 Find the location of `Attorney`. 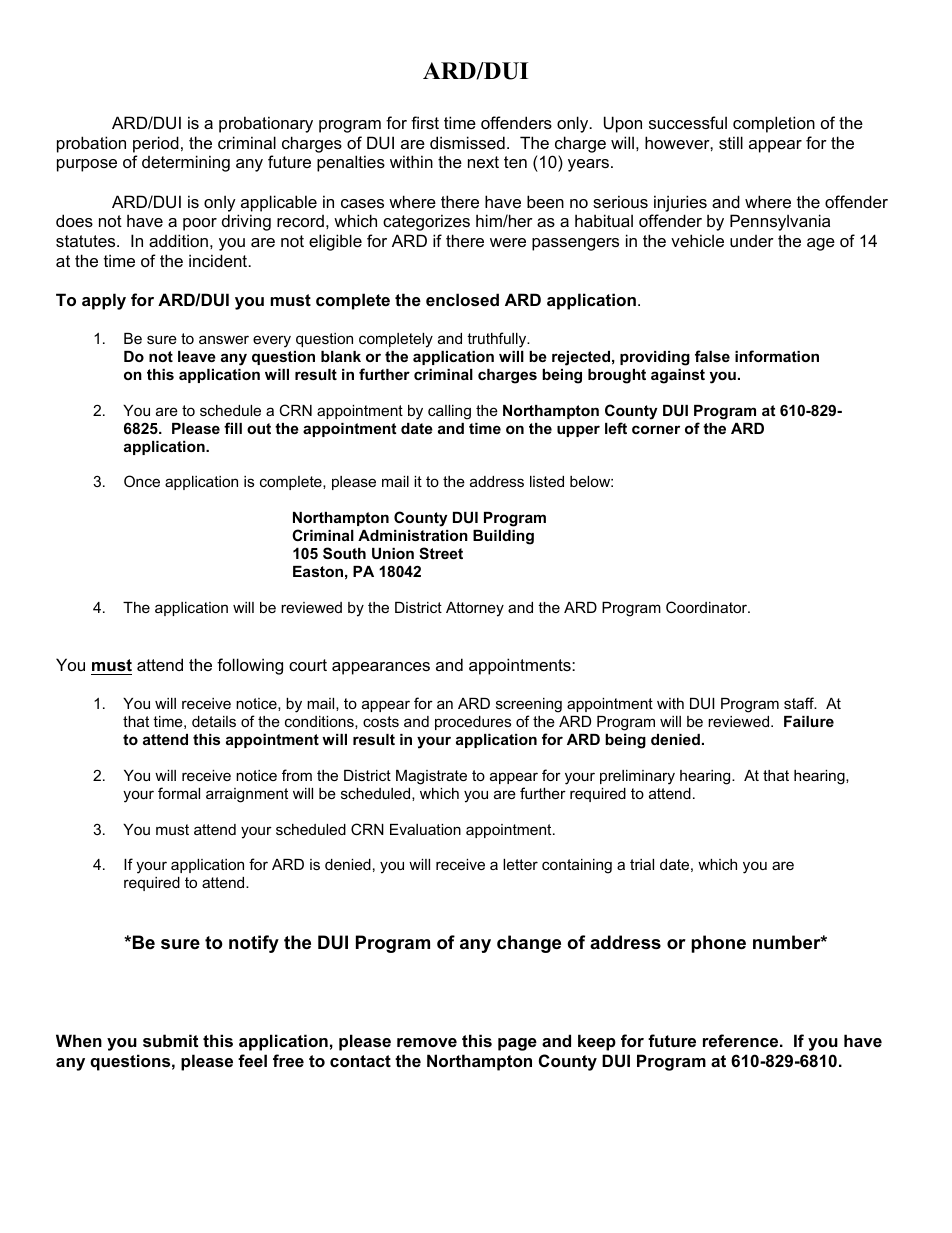

Attorney is located at coordinates (475, 609).
